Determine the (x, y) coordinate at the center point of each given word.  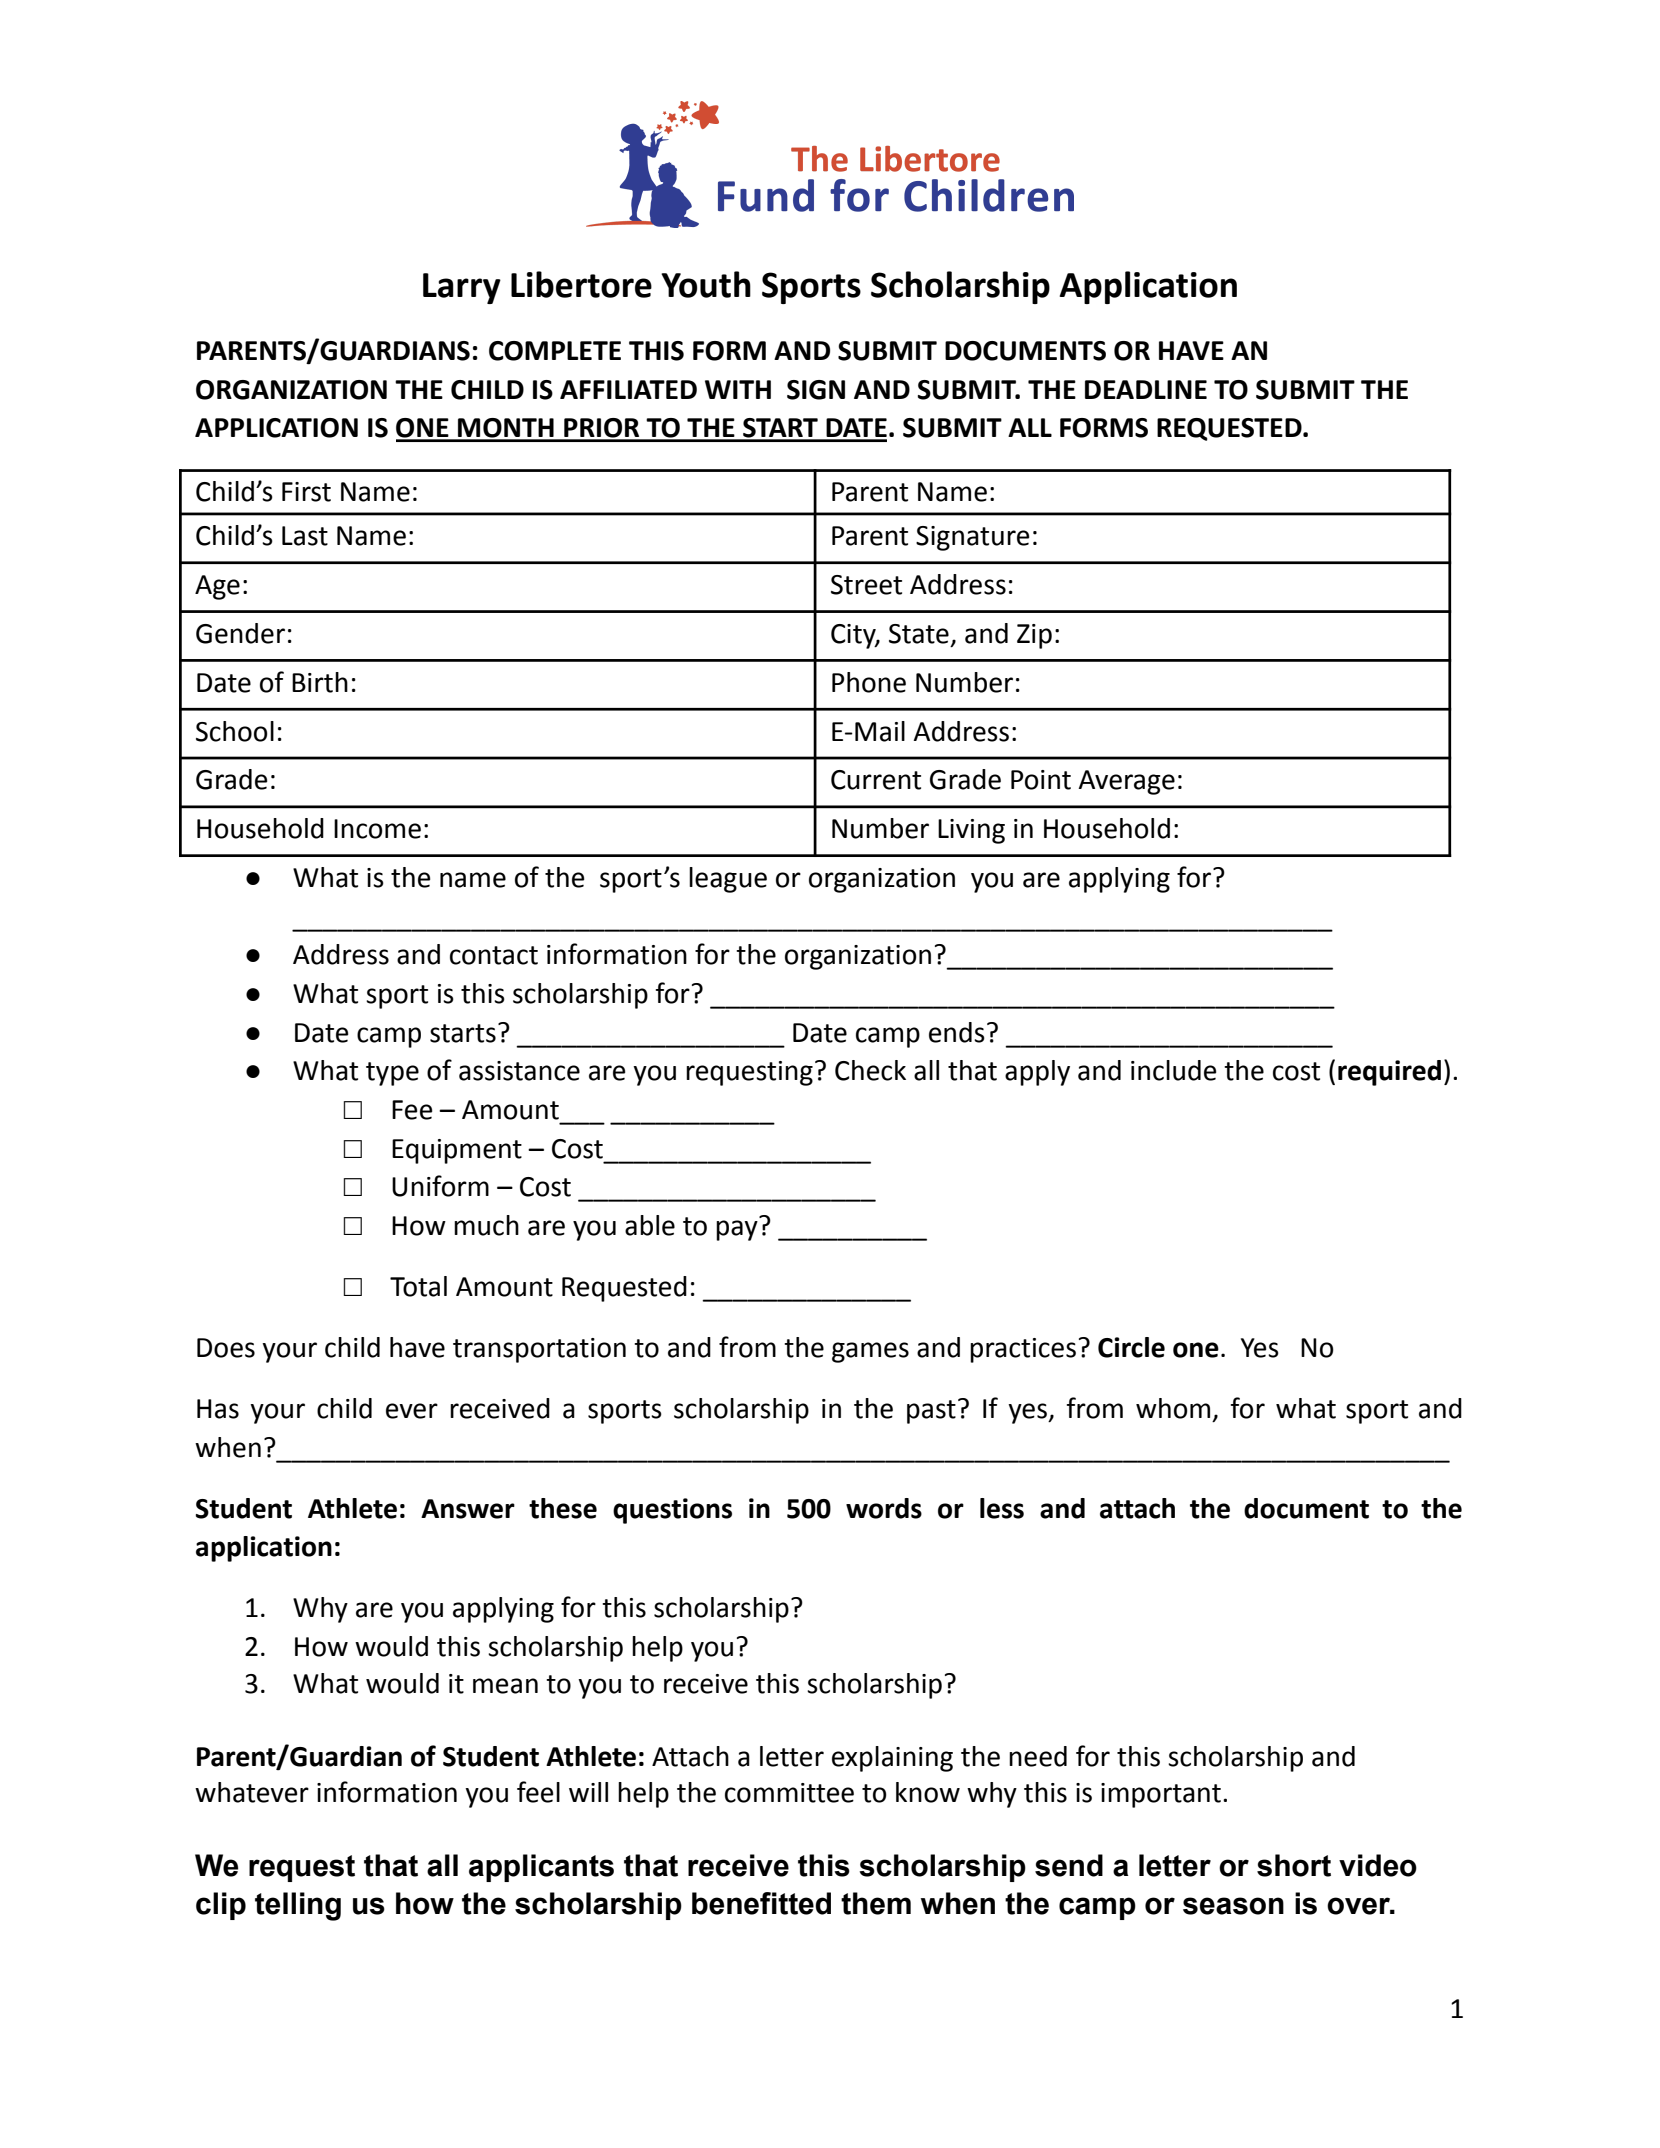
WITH (738, 389)
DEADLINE (1146, 389)
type (392, 1074)
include (1173, 1070)
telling (298, 1906)
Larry (462, 288)
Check (870, 1070)
